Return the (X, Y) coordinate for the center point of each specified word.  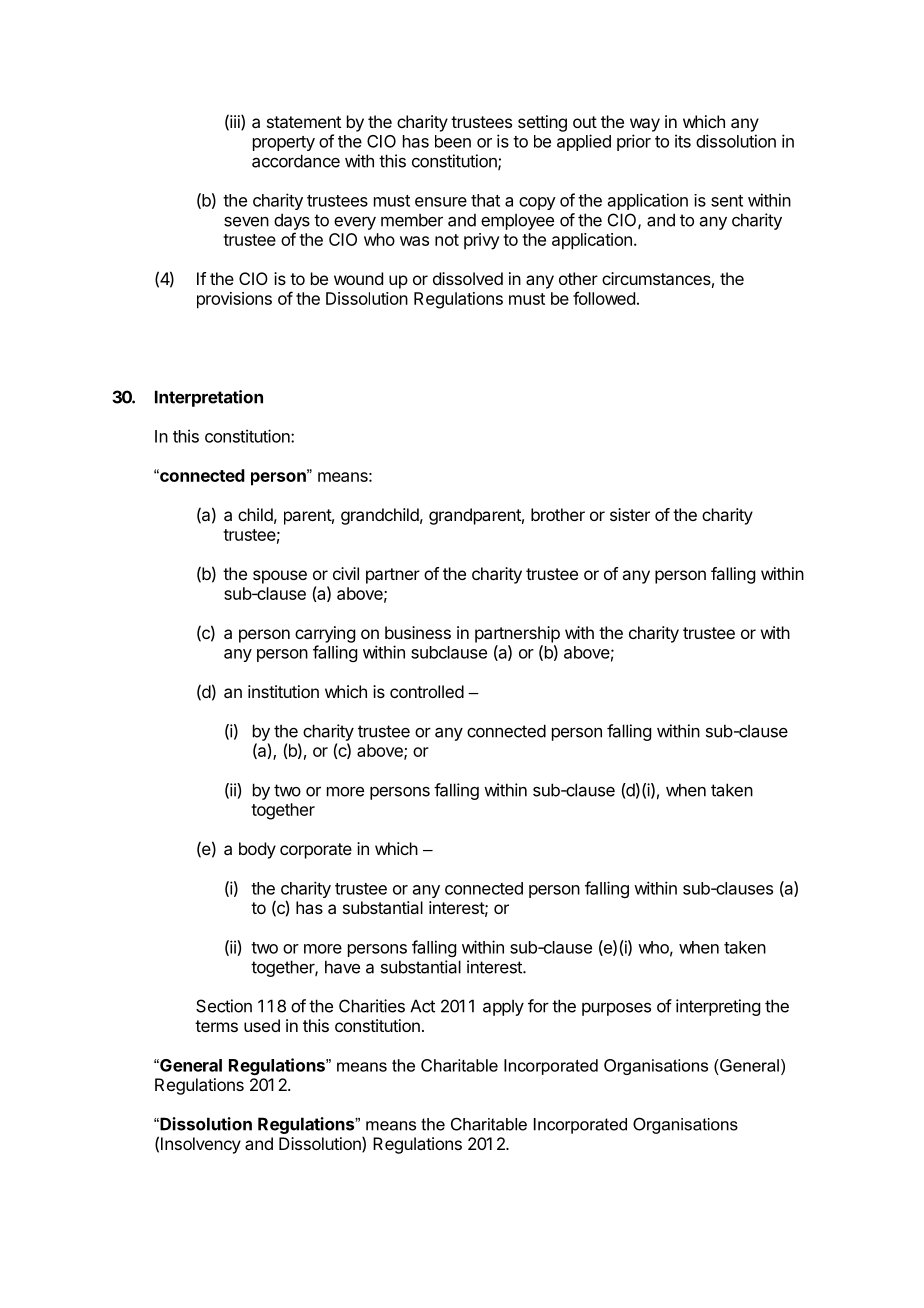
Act (422, 1006)
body (257, 850)
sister (630, 514)
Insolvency (201, 1145)
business (418, 632)
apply (503, 1007)
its (683, 141)
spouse (280, 577)
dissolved (468, 278)
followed (604, 298)
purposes (616, 1009)
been (453, 141)
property (284, 143)
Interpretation (209, 398)
